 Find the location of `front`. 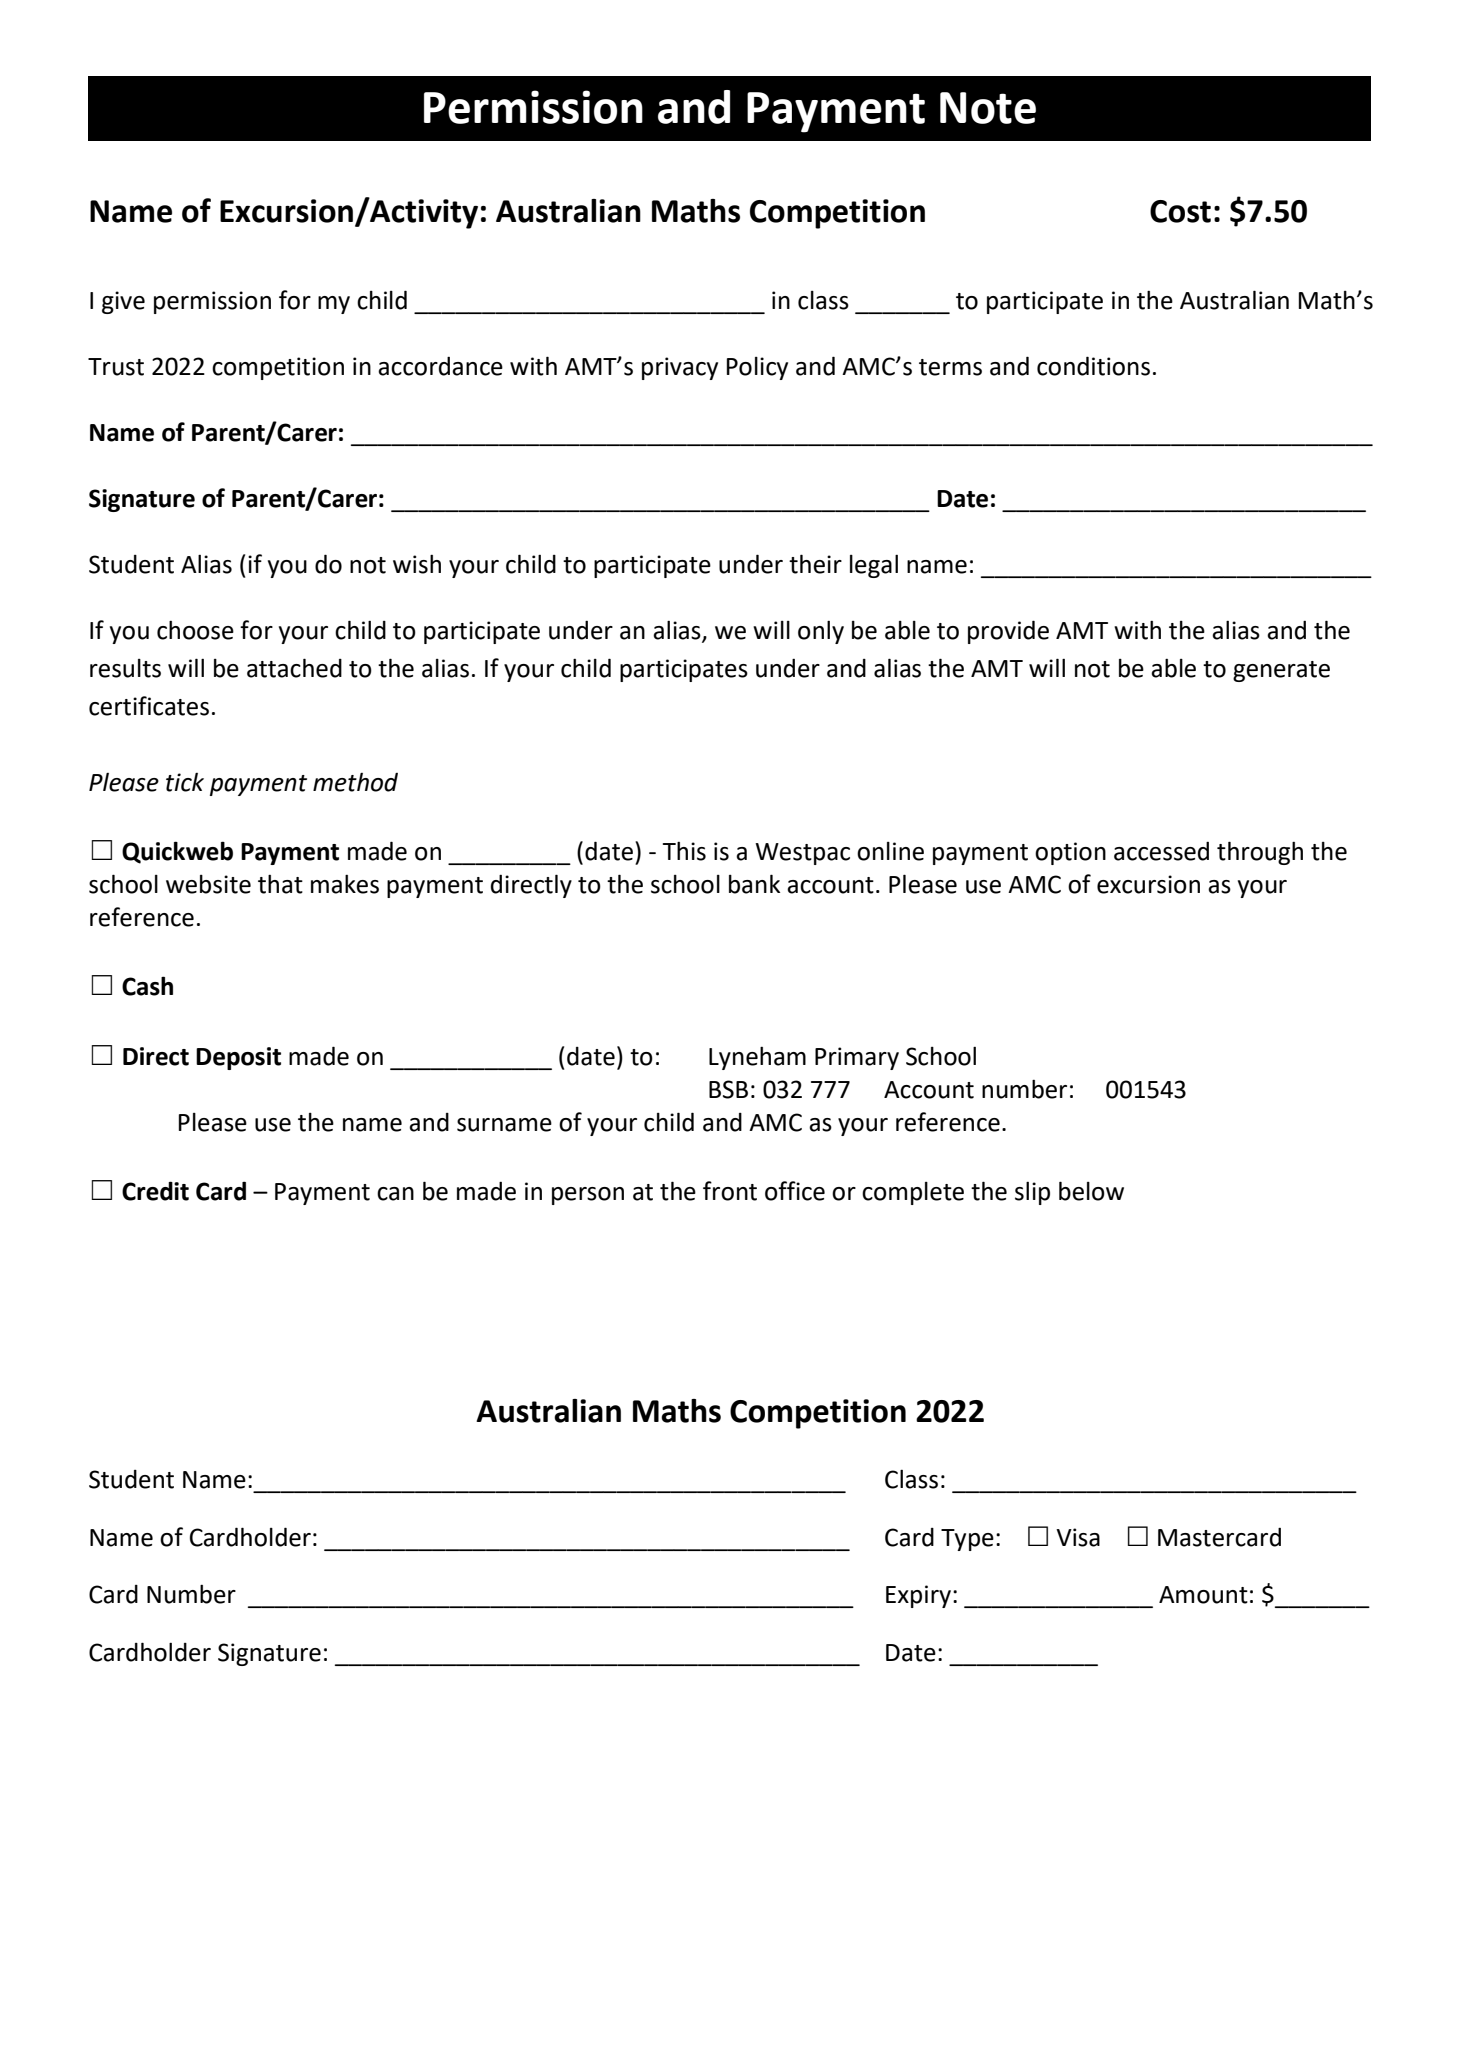

front is located at coordinates (730, 1191).
